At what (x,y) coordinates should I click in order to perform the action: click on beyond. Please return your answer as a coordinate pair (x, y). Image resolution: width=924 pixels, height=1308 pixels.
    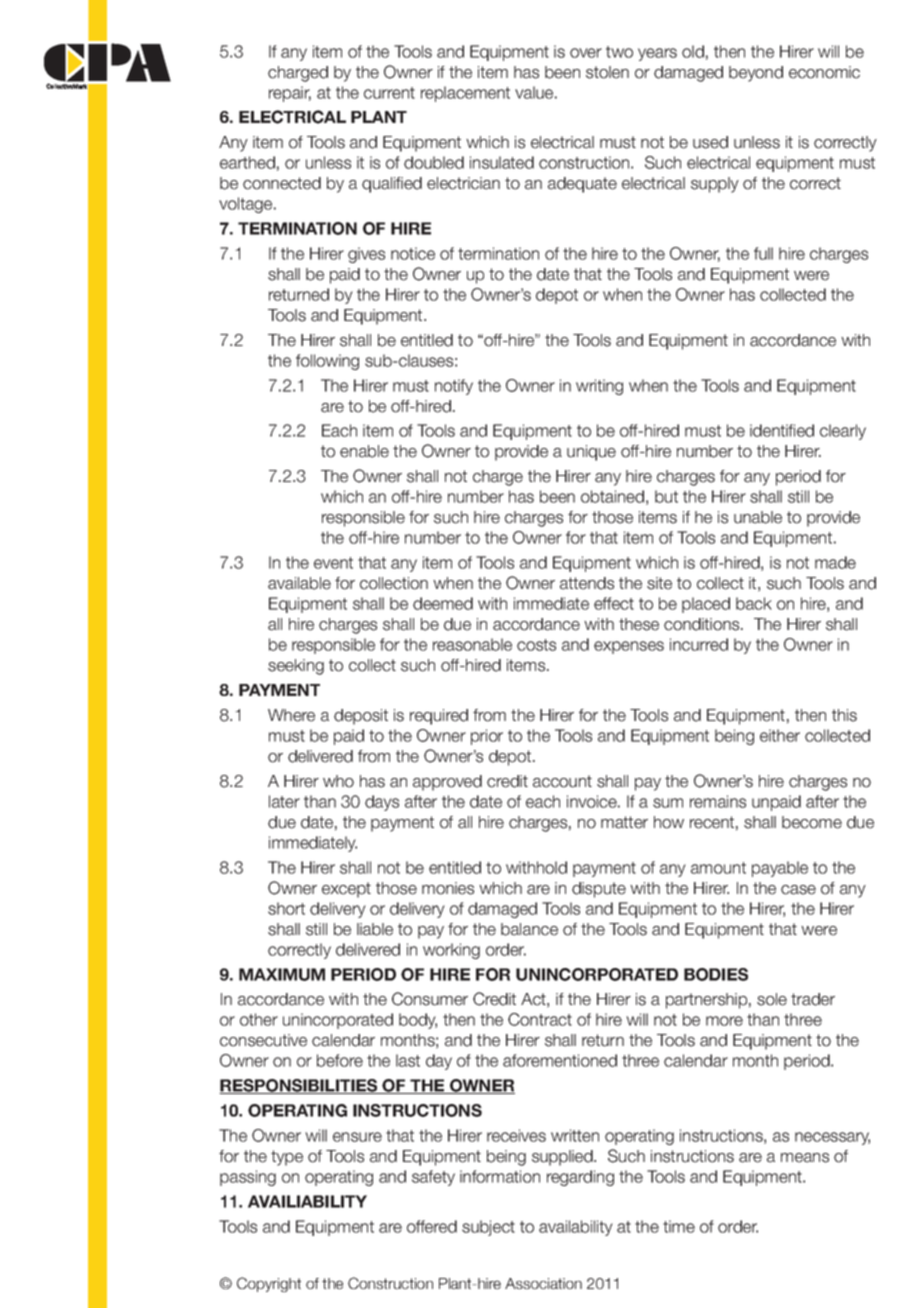
    Looking at the image, I should click on (756, 74).
